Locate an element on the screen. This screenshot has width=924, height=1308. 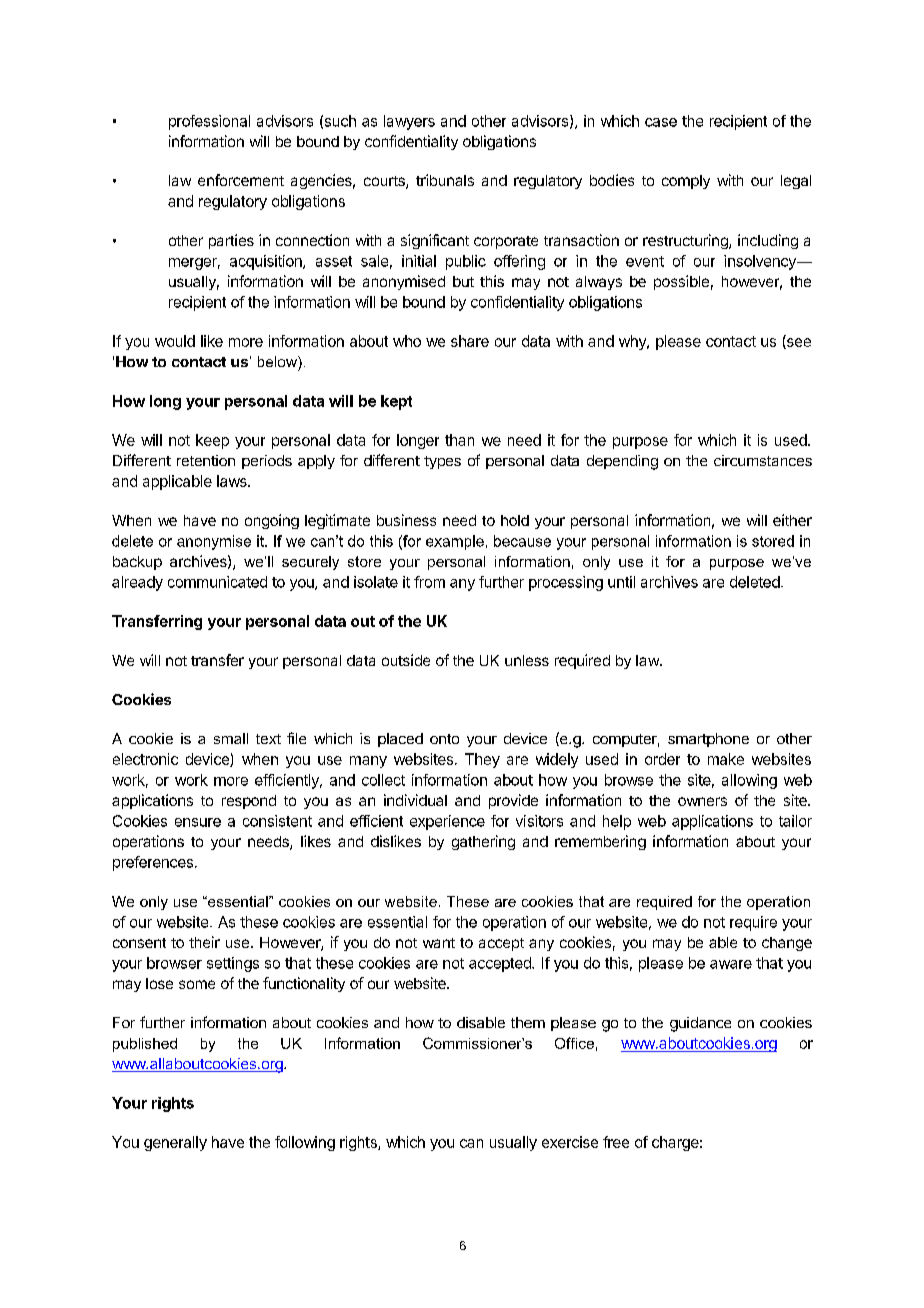
types is located at coordinates (442, 462).
